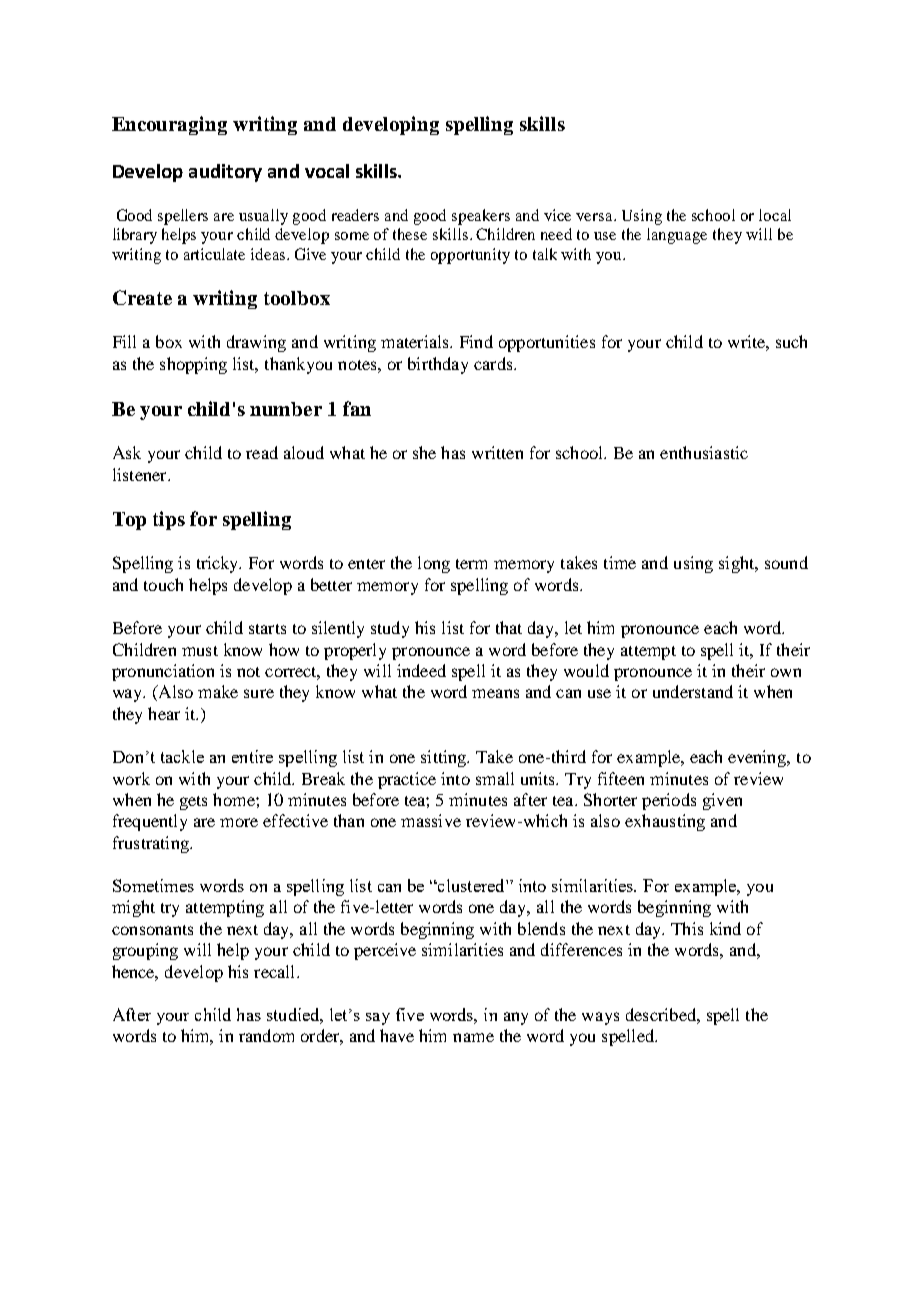 The image size is (924, 1308). What do you see at coordinates (266, 1035) in the document?
I see `random` at bounding box center [266, 1035].
